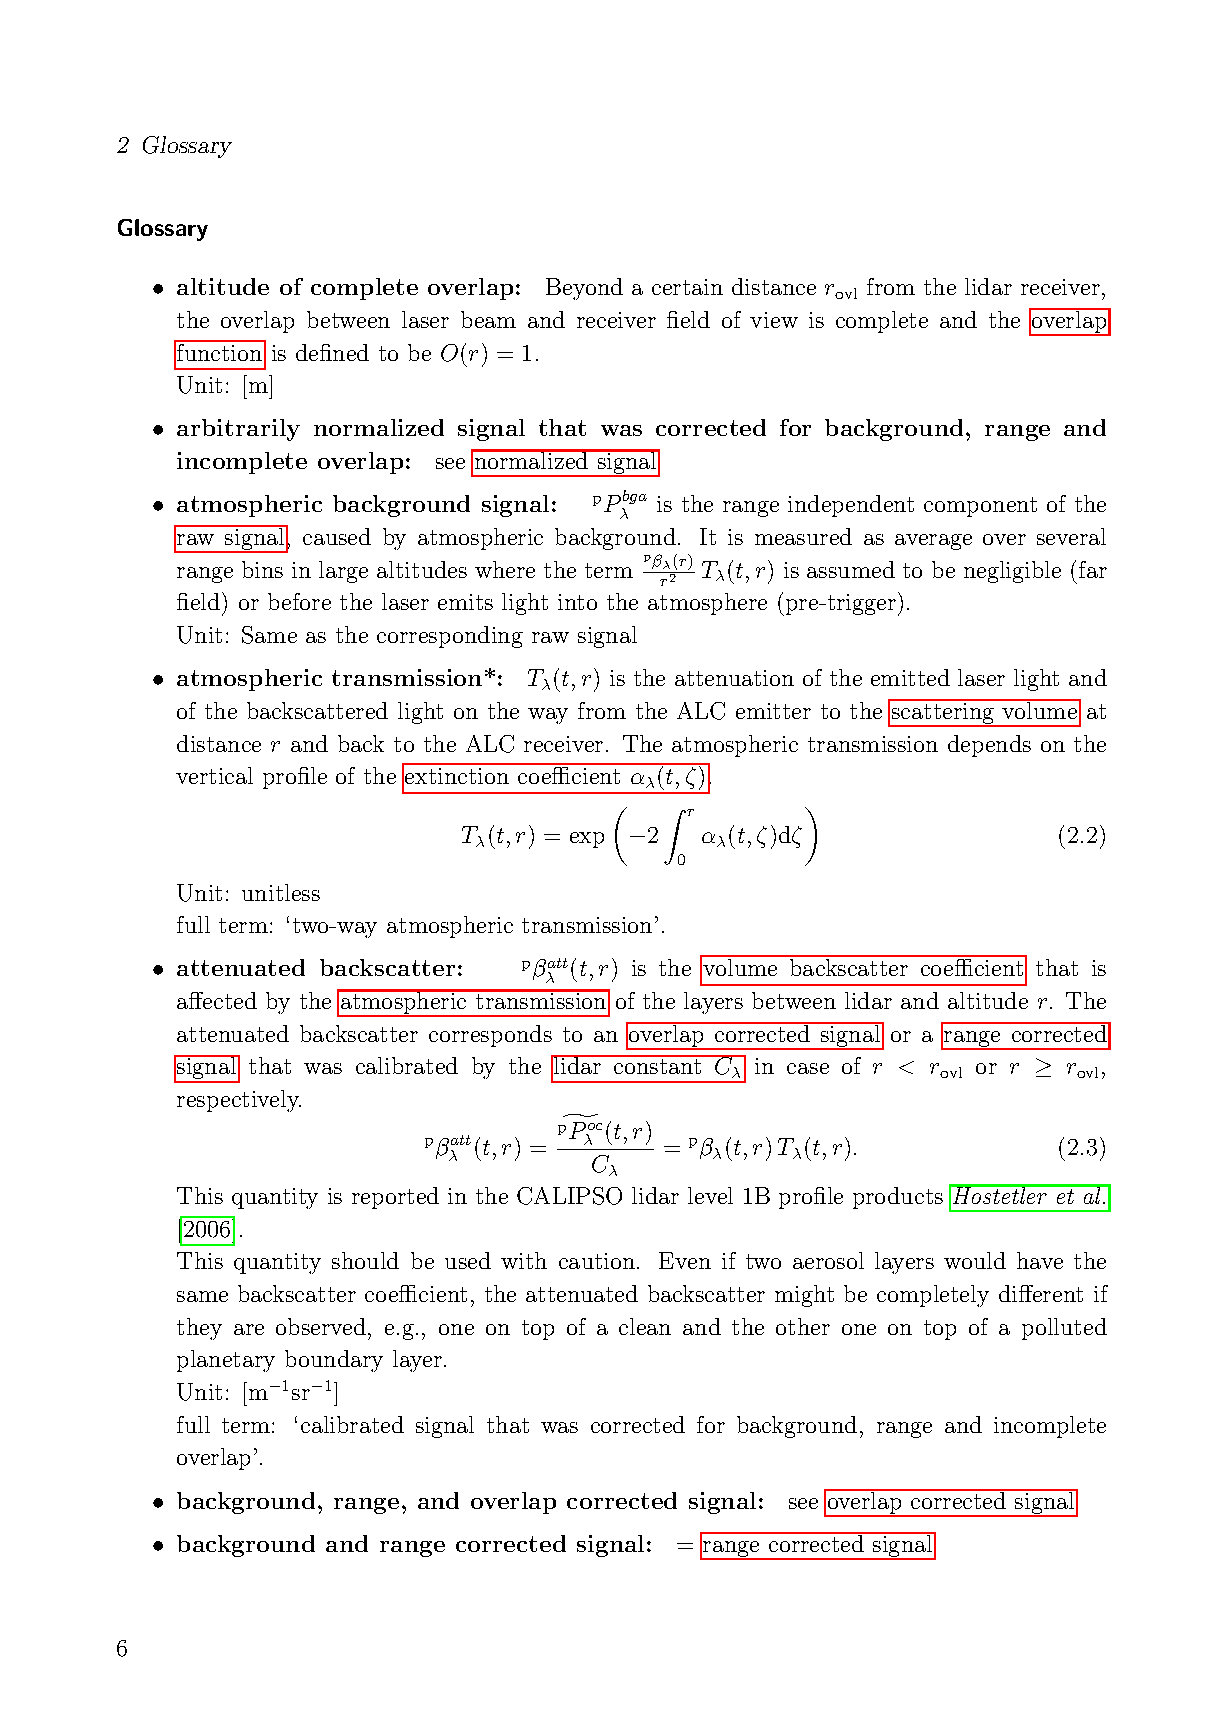 The image size is (1224, 1731). Describe the element at coordinates (774, 320) in the document. I see `view` at that location.
